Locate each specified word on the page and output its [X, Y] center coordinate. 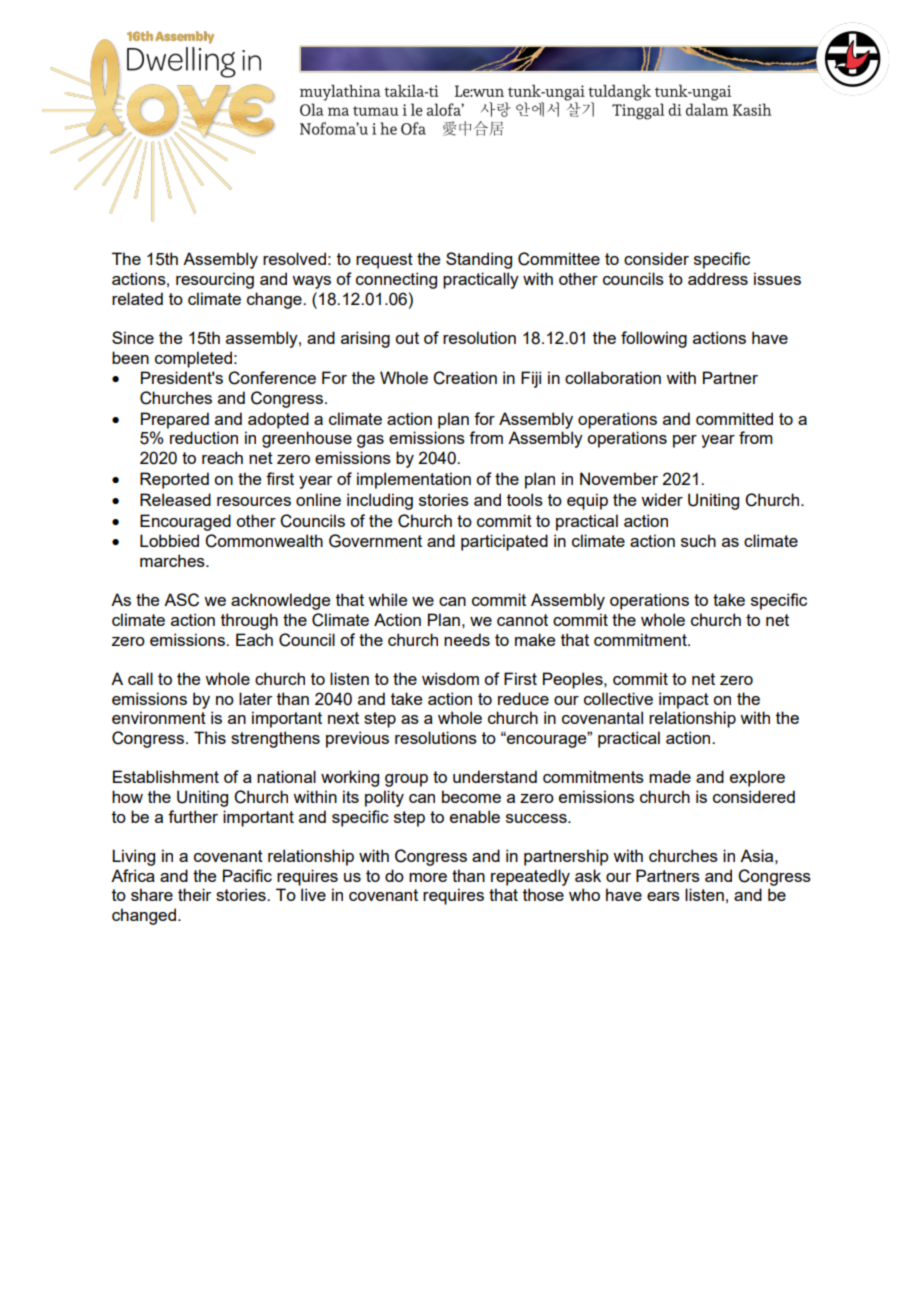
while [387, 599]
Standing [479, 260]
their [194, 894]
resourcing [215, 280]
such [698, 540]
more [428, 877]
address [718, 278]
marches [173, 560]
